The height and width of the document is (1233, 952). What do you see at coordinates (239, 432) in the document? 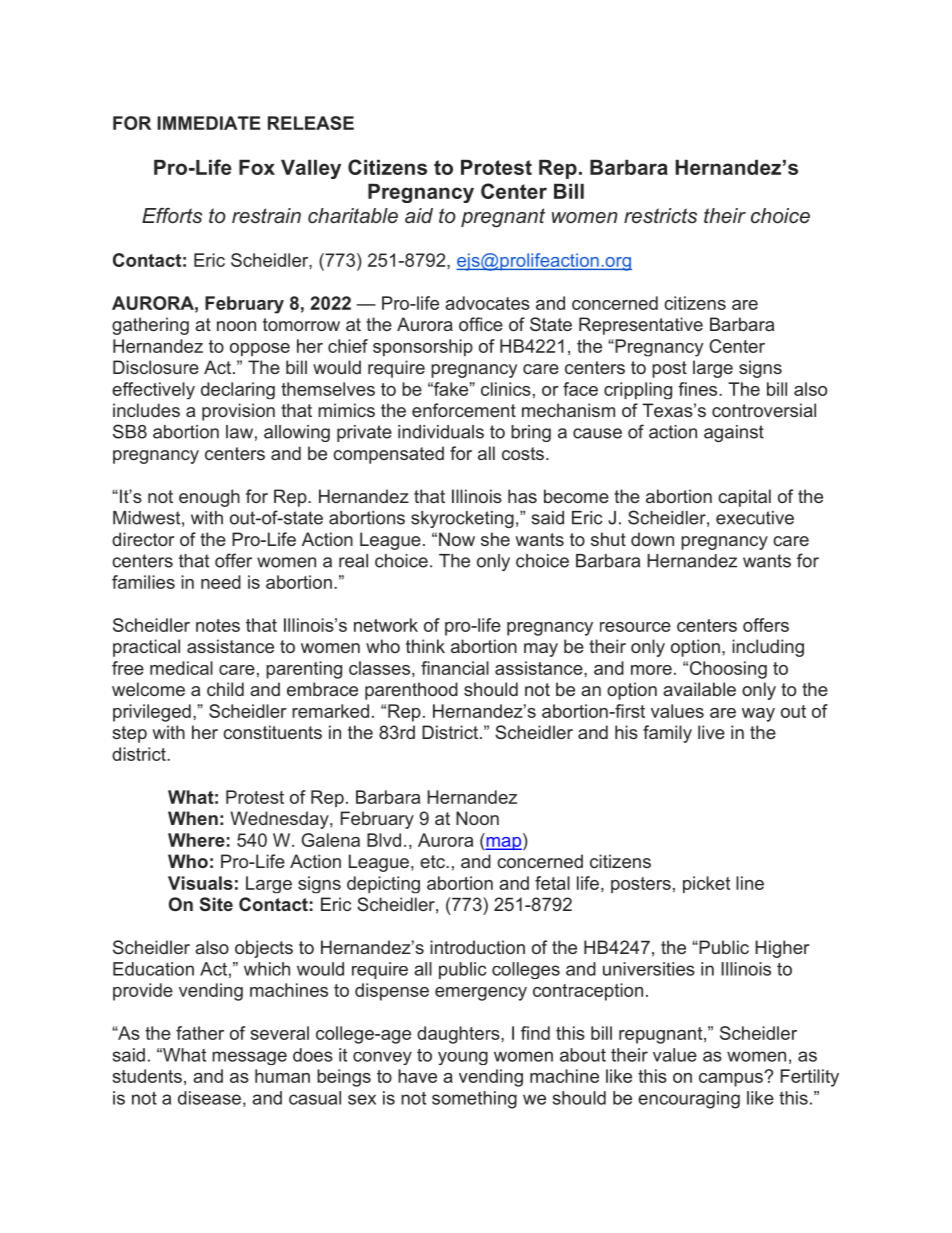
I see `law` at bounding box center [239, 432].
